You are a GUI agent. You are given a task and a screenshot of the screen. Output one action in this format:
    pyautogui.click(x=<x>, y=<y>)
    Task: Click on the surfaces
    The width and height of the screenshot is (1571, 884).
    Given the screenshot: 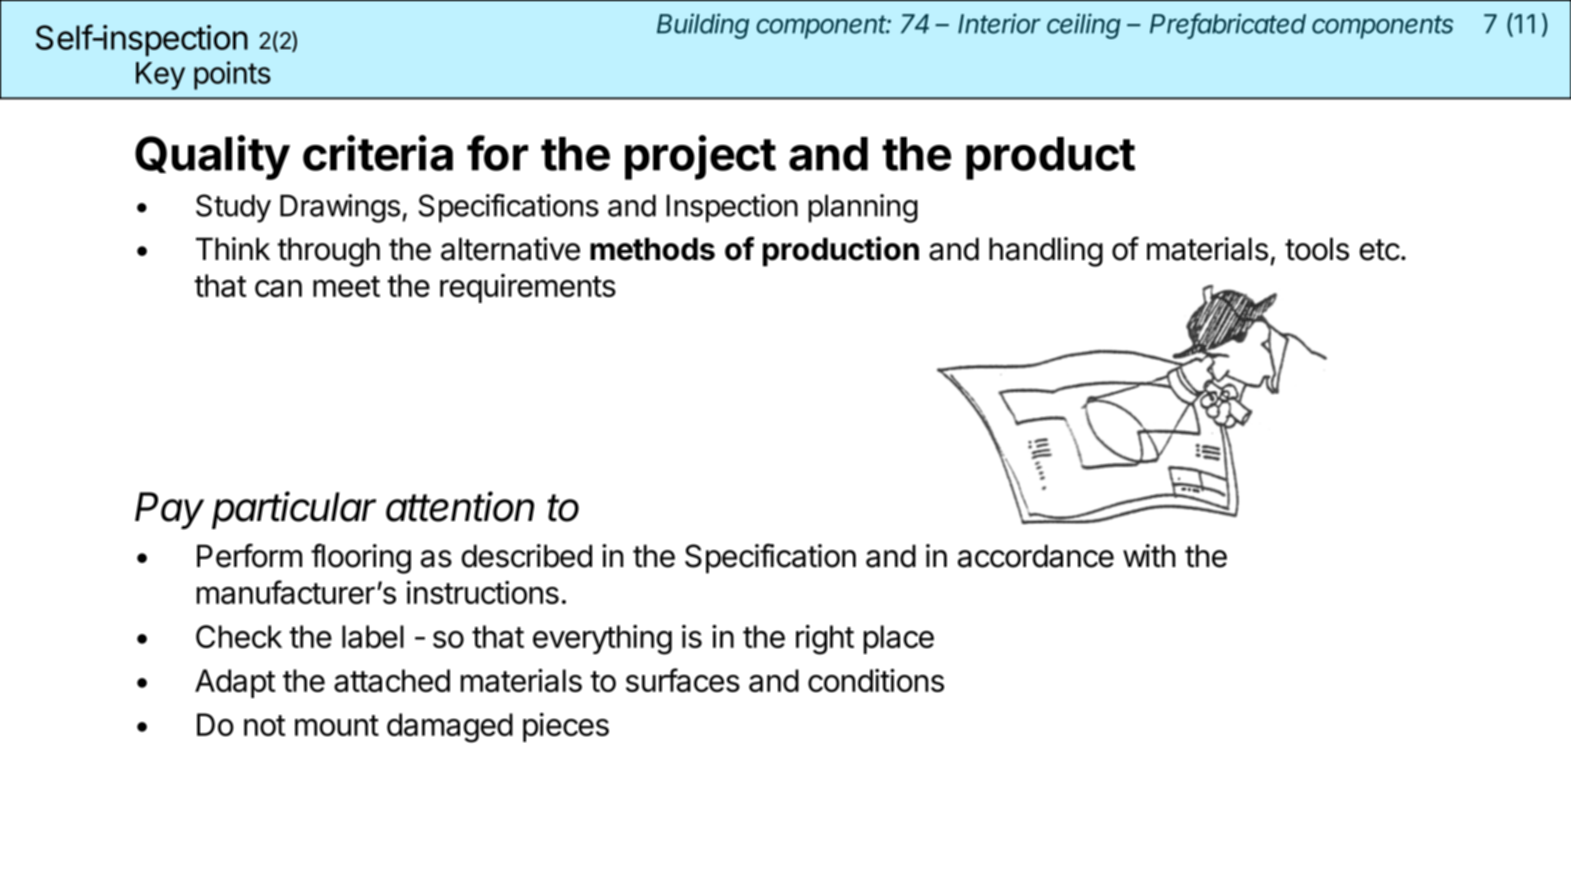 What is the action you would take?
    pyautogui.click(x=683, y=680)
